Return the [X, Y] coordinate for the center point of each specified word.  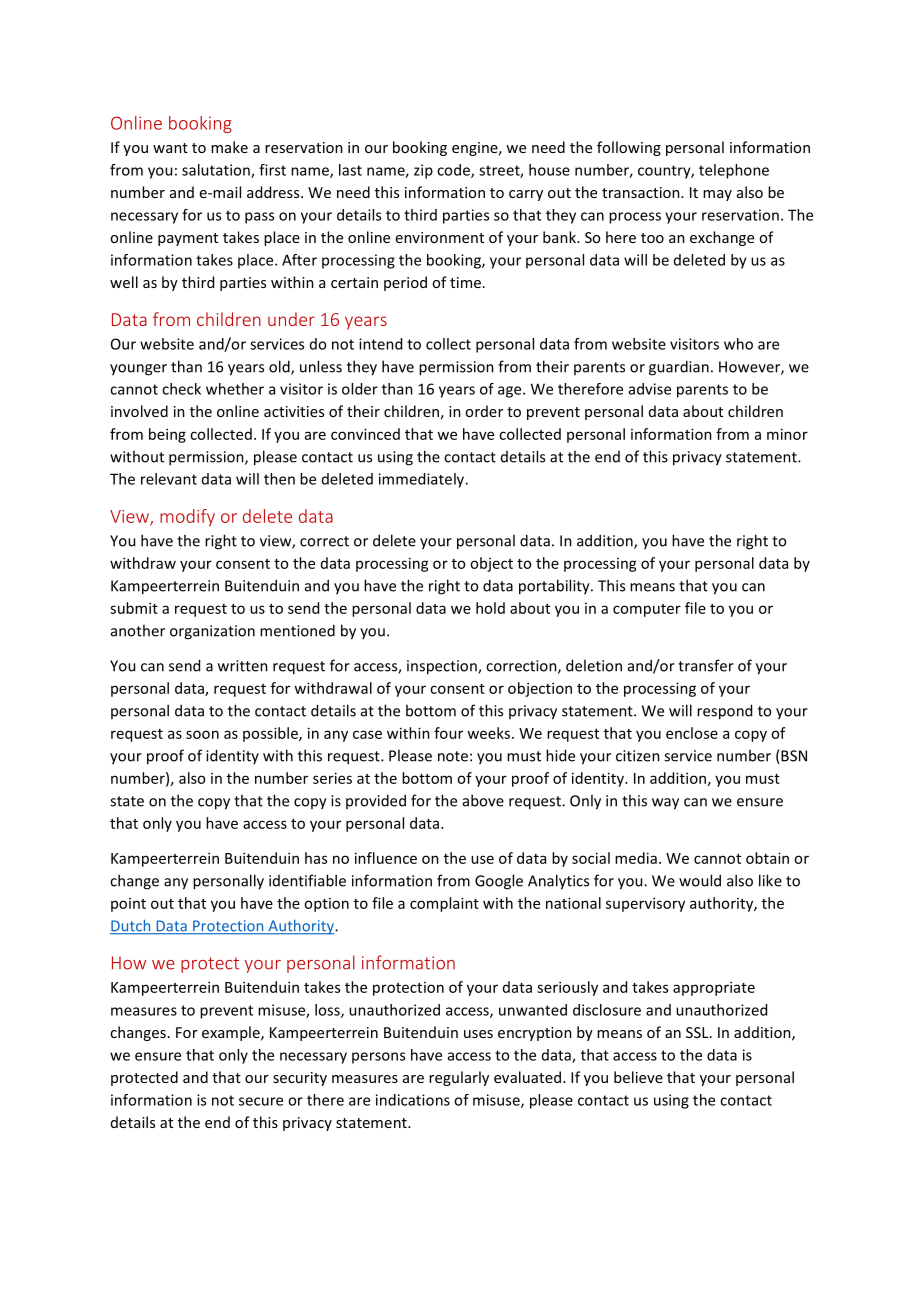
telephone [734, 171]
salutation [217, 171]
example [232, 1033]
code [454, 171]
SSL [698, 1032]
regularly [459, 1078]
